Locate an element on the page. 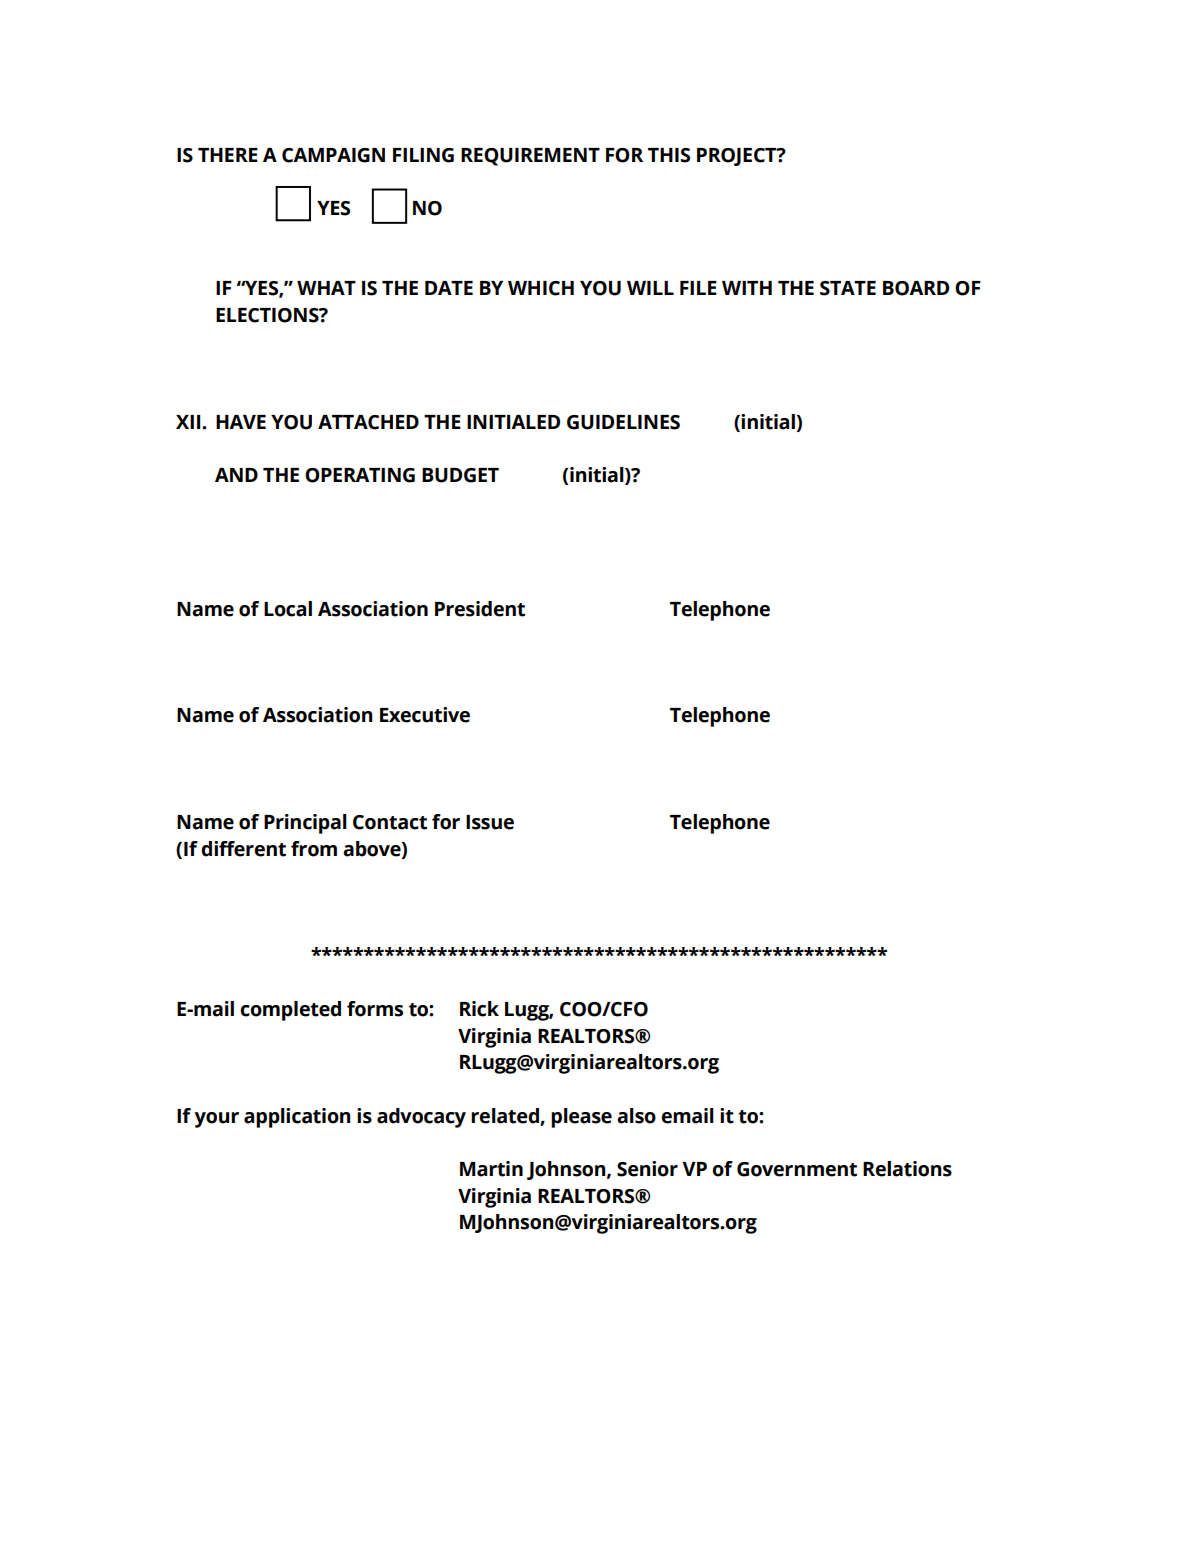 This image has width=1199, height=1552. STATE is located at coordinates (848, 288).
